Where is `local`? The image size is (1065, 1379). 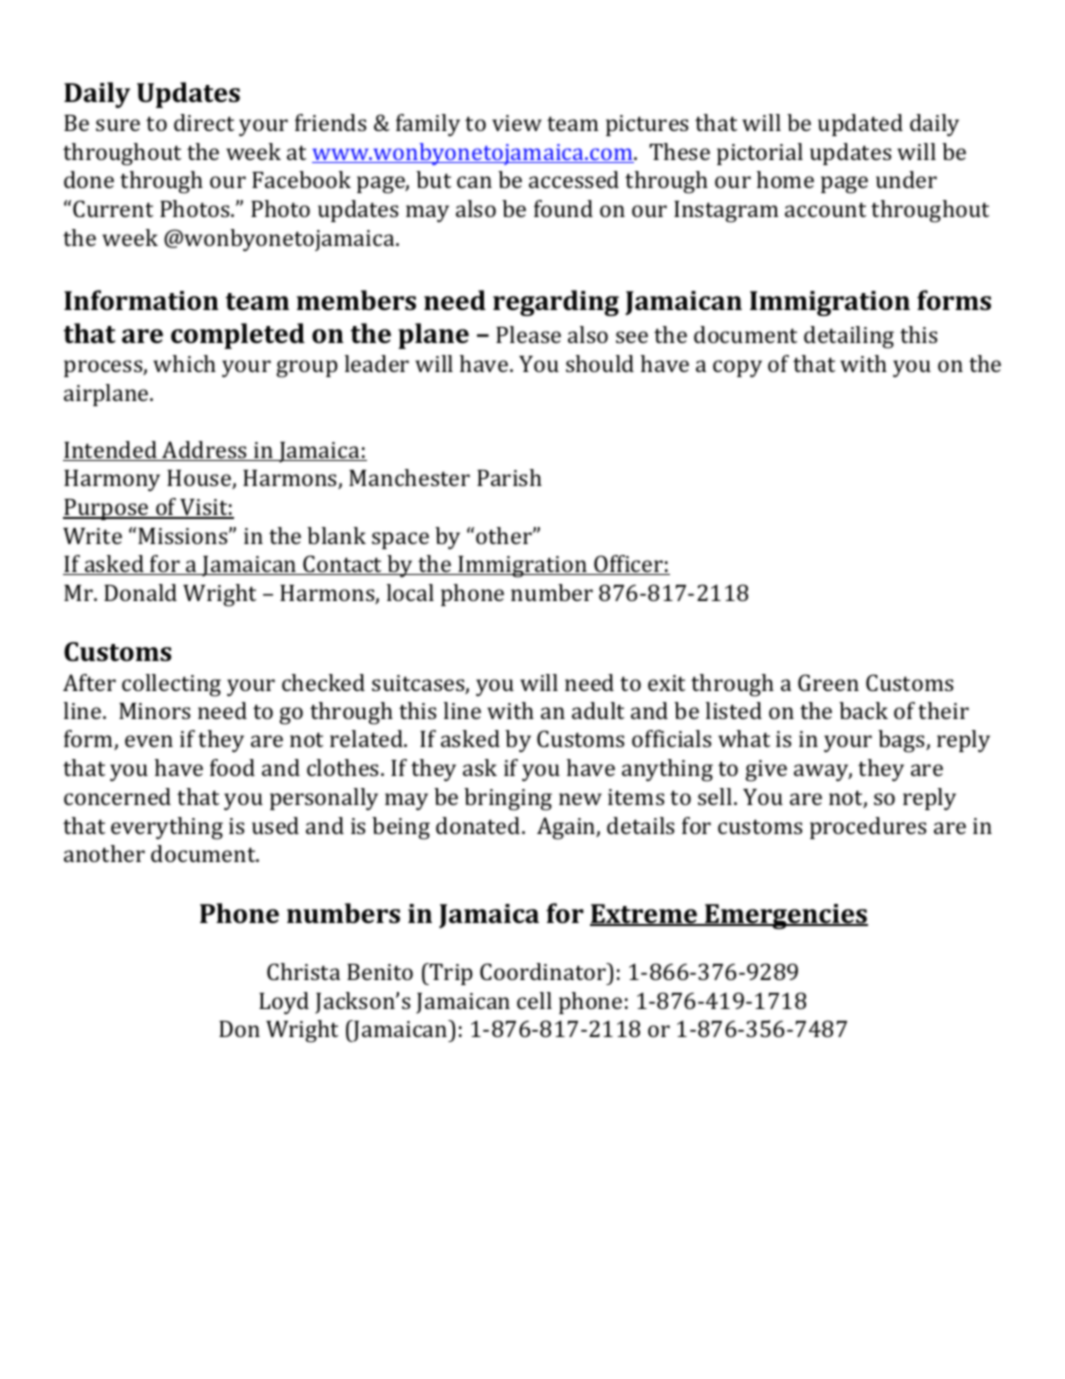
local is located at coordinates (410, 592).
